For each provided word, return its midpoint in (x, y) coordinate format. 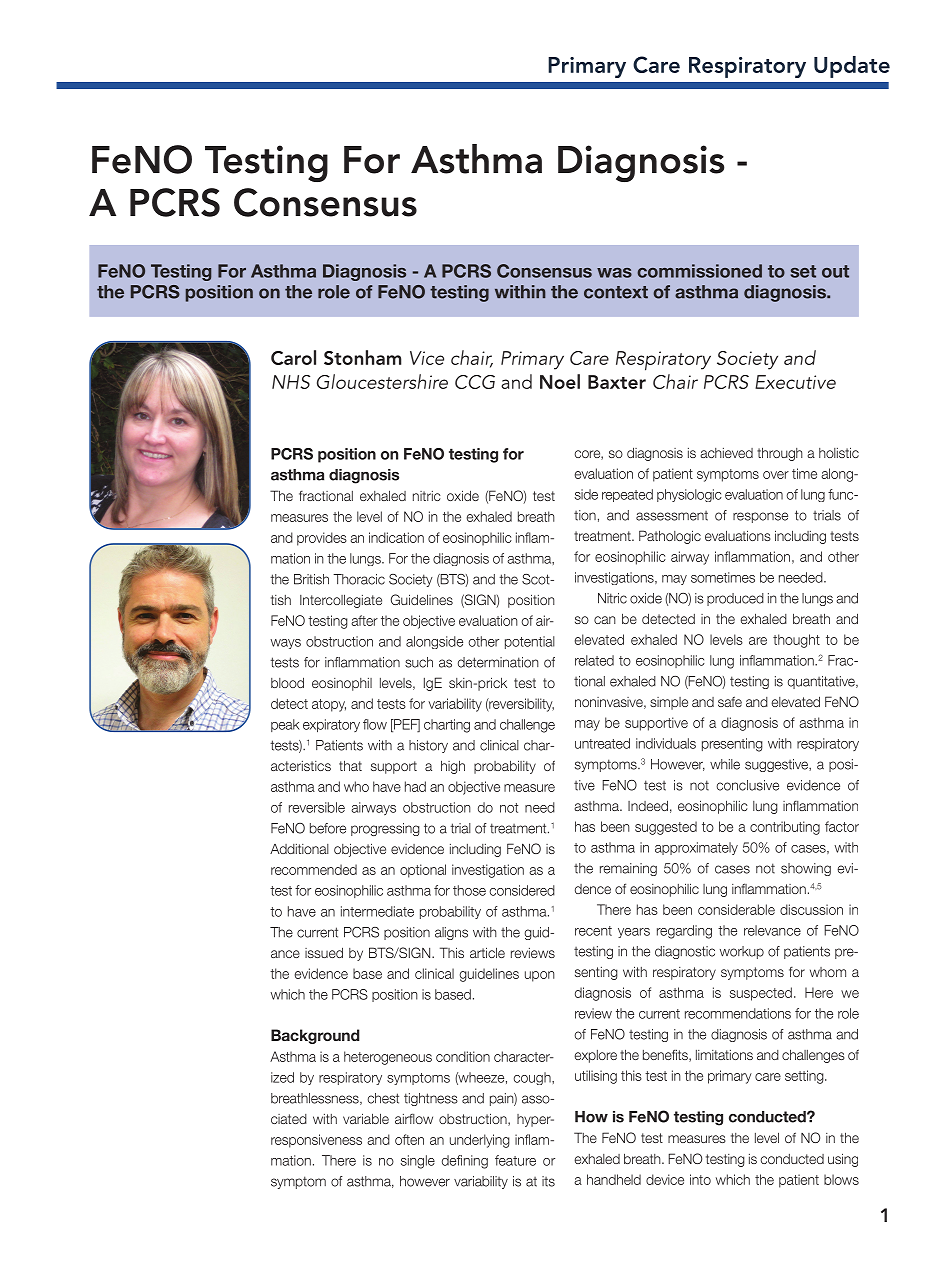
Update (852, 67)
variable (366, 1118)
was (614, 273)
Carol (293, 357)
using (843, 1160)
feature (515, 1160)
